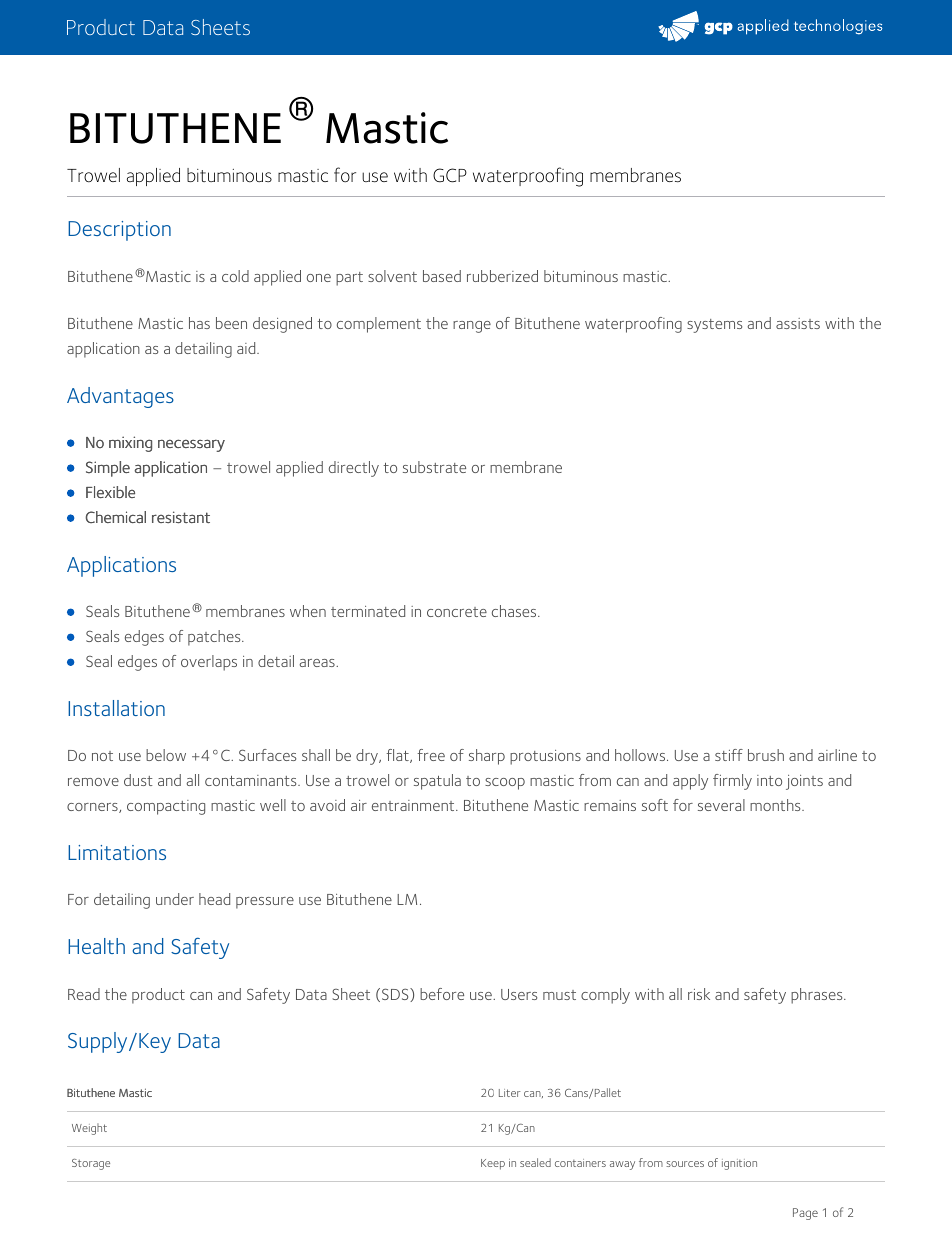 This document has width=952, height=1233. What do you see at coordinates (714, 326) in the document?
I see `systems` at bounding box center [714, 326].
